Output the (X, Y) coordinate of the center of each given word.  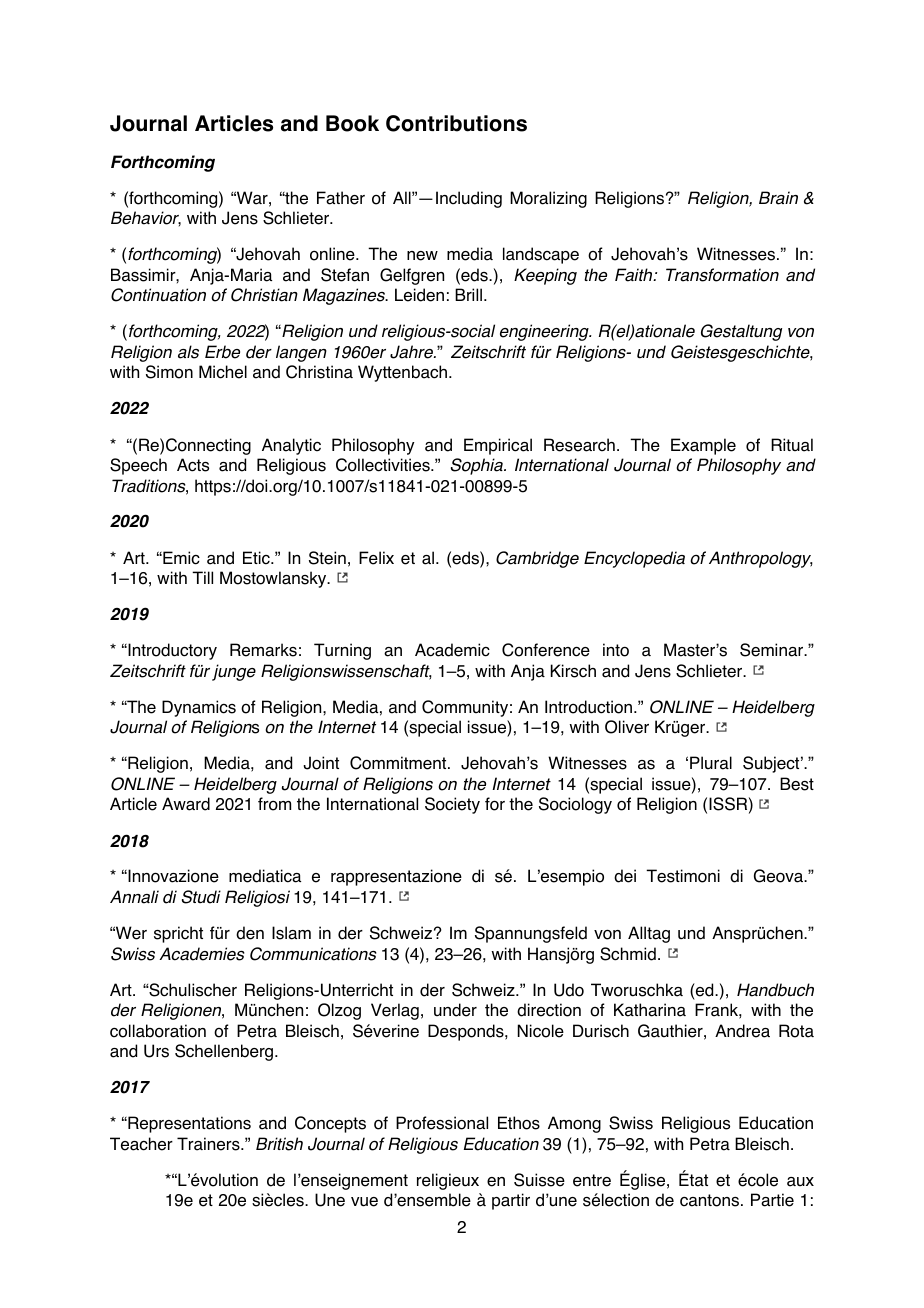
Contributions (456, 123)
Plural (711, 763)
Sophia (478, 466)
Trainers (209, 1144)
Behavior (146, 218)
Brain (778, 198)
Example (703, 446)
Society (452, 805)
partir (511, 1201)
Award (186, 804)
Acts (193, 465)
